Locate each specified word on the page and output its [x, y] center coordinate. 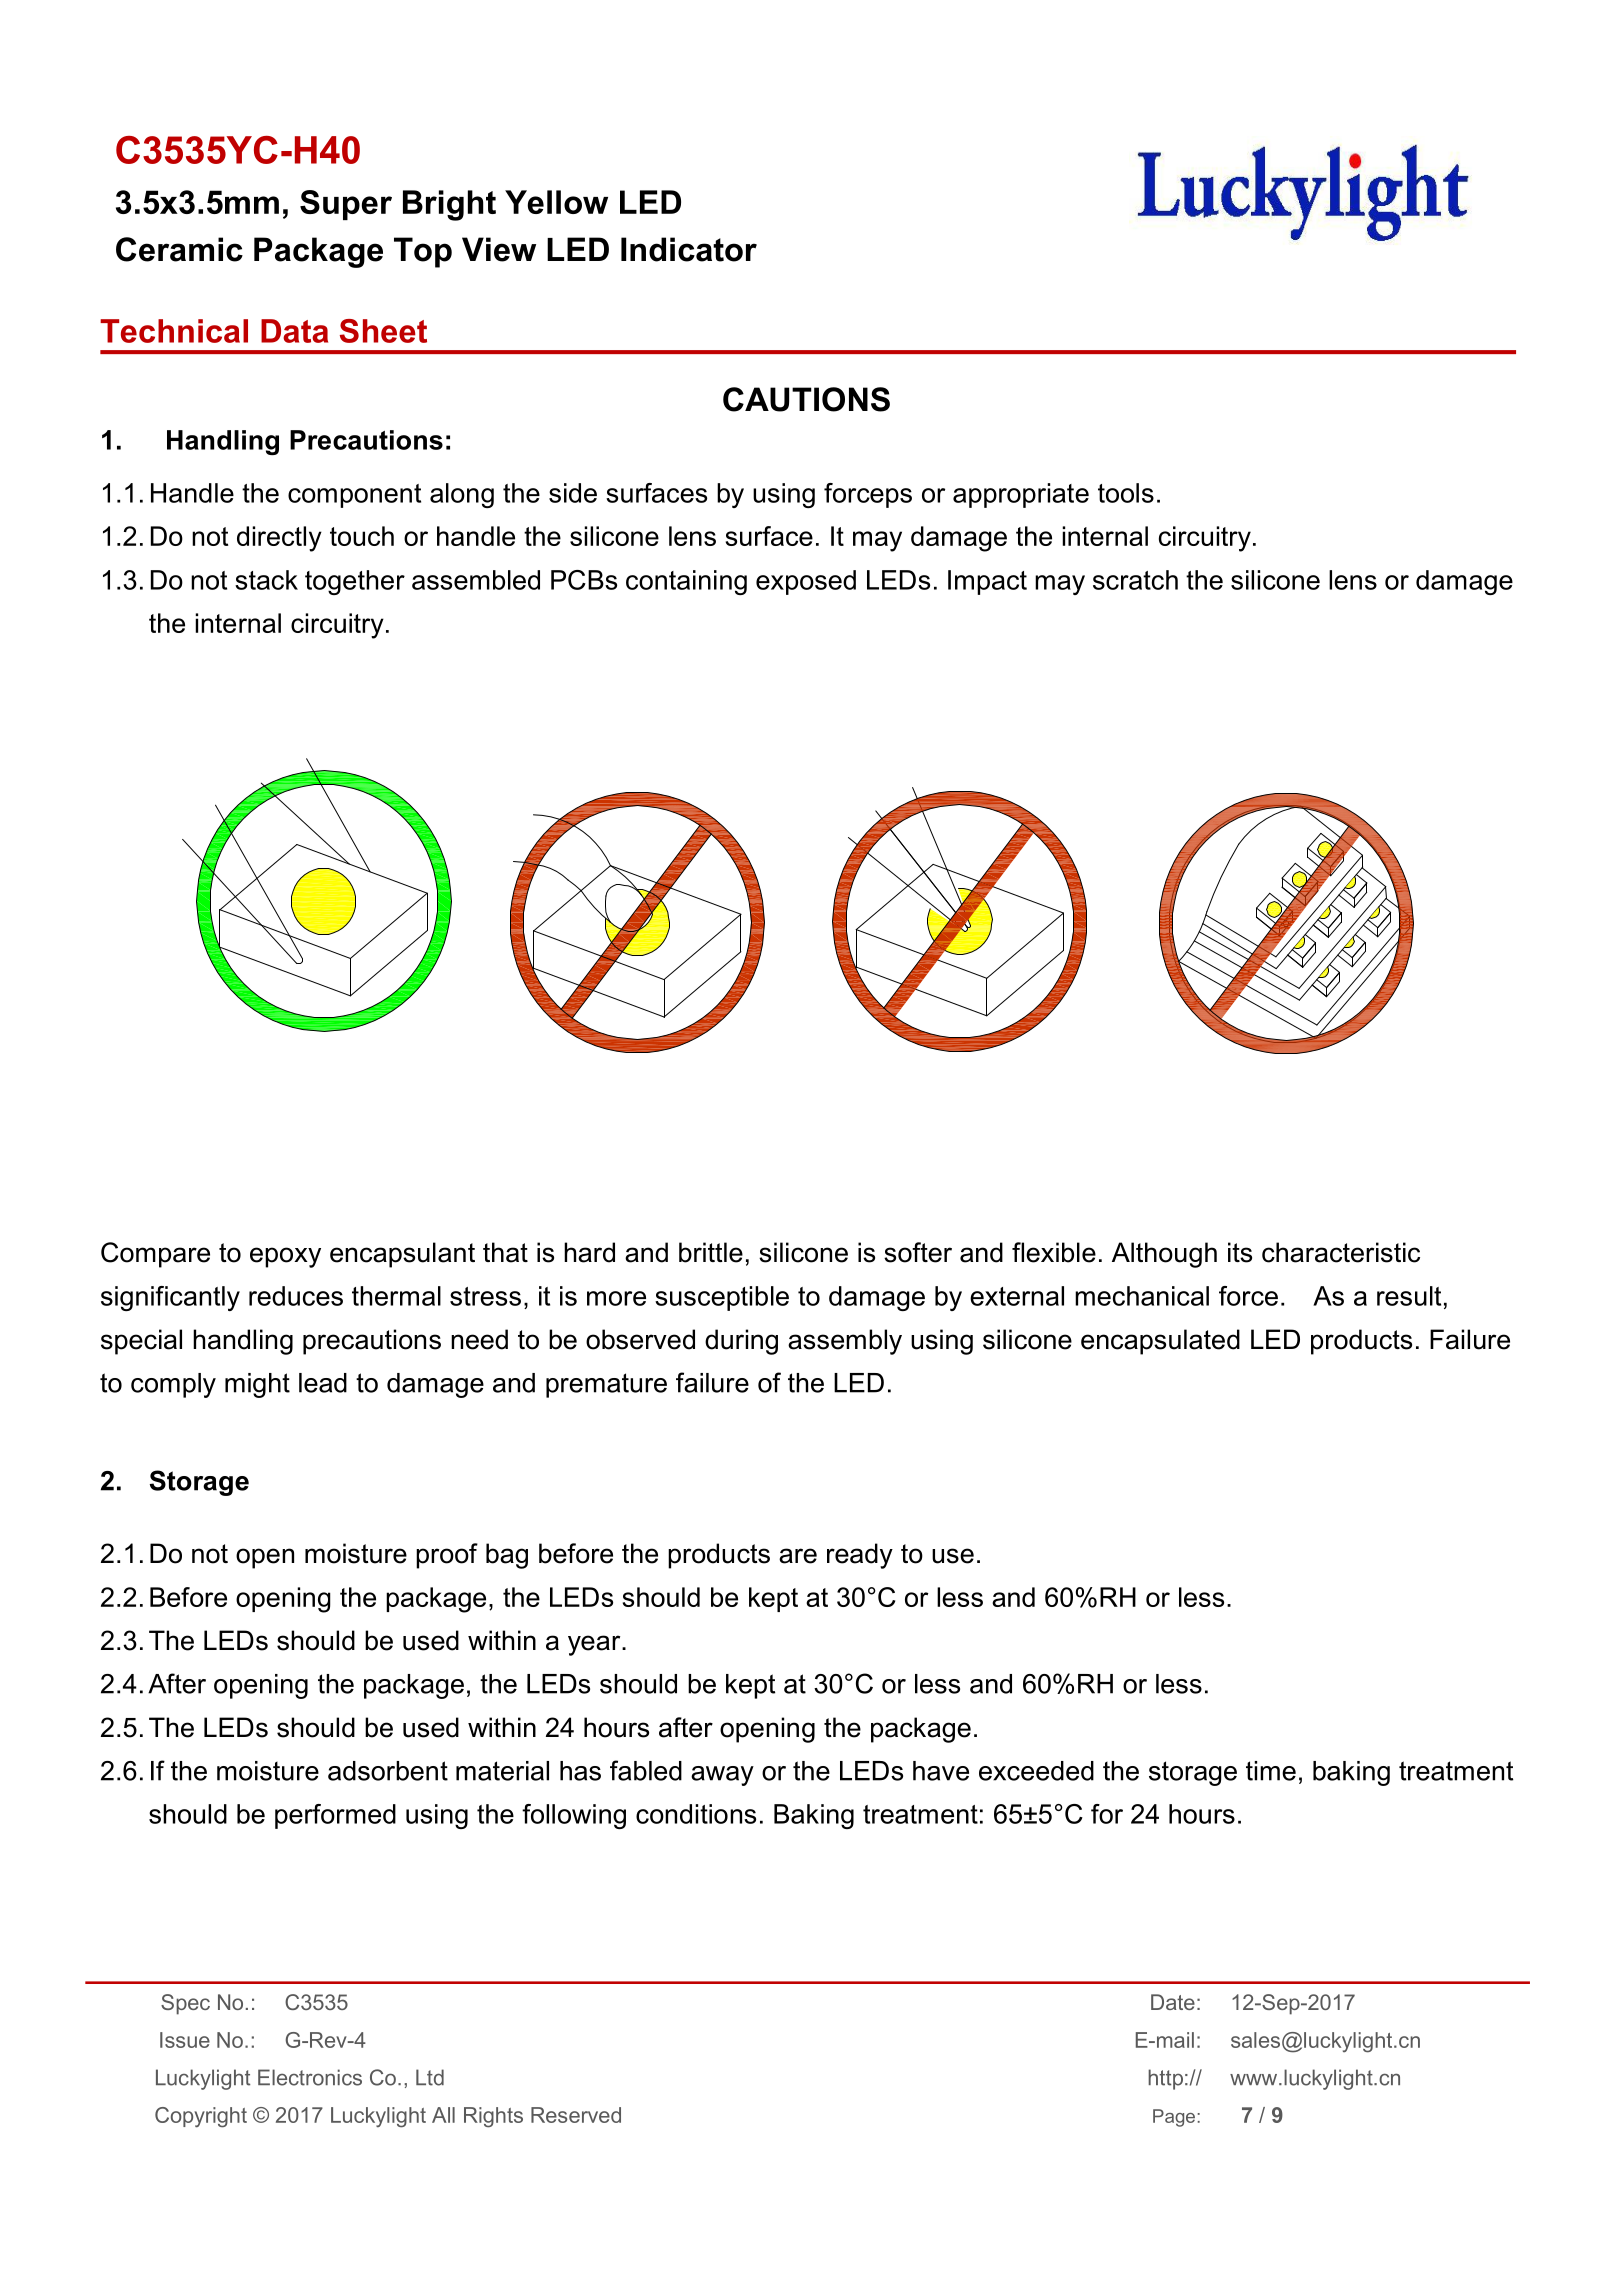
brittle [711, 1252]
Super [346, 205]
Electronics [310, 2077]
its [1240, 1252]
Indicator [689, 249]
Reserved [576, 2115]
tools [1126, 493]
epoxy [285, 1257]
